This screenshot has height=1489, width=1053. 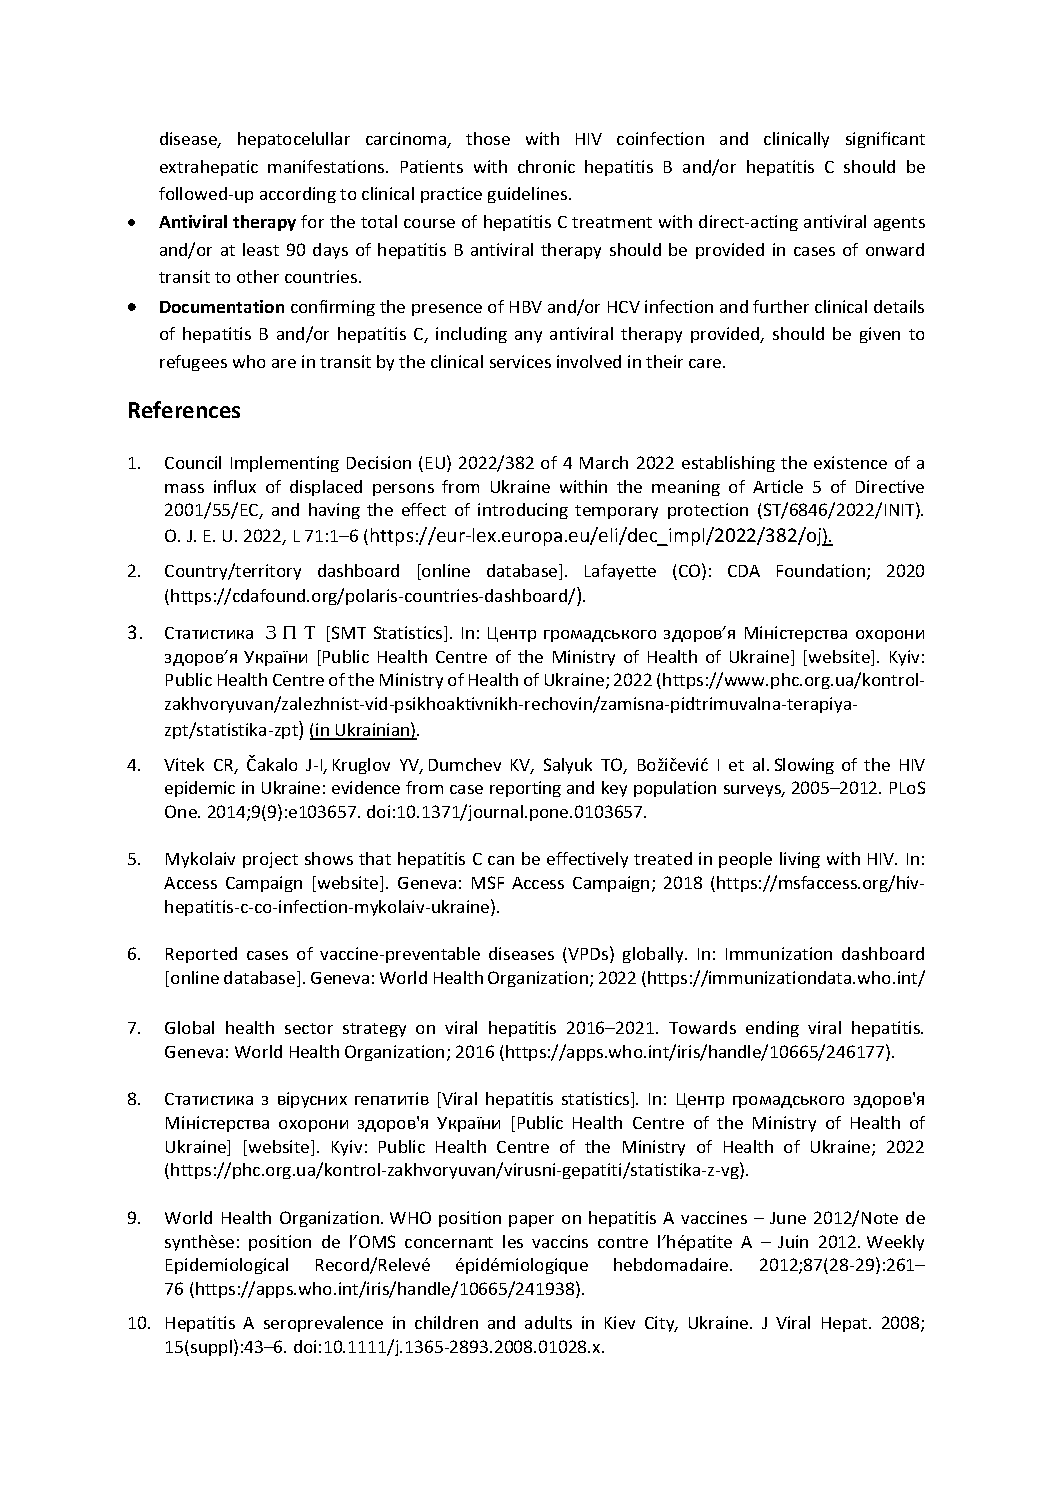 I want to click on Slowing, so click(x=804, y=766).
